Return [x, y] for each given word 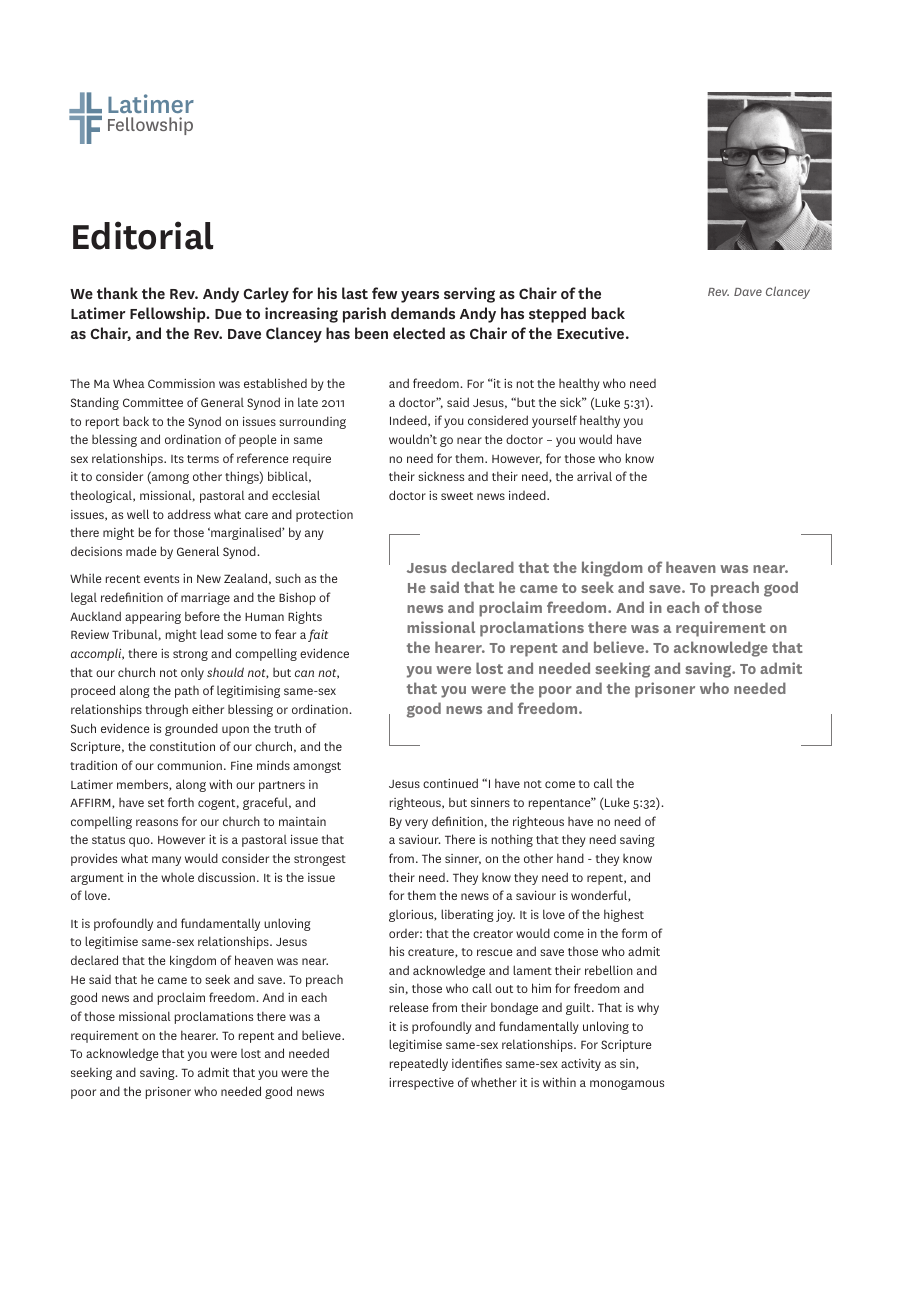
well [138, 514]
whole [177, 877]
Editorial [143, 235]
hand [570, 858]
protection [324, 516]
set [156, 803]
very [416, 824]
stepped [557, 315]
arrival [594, 476]
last [355, 293]
